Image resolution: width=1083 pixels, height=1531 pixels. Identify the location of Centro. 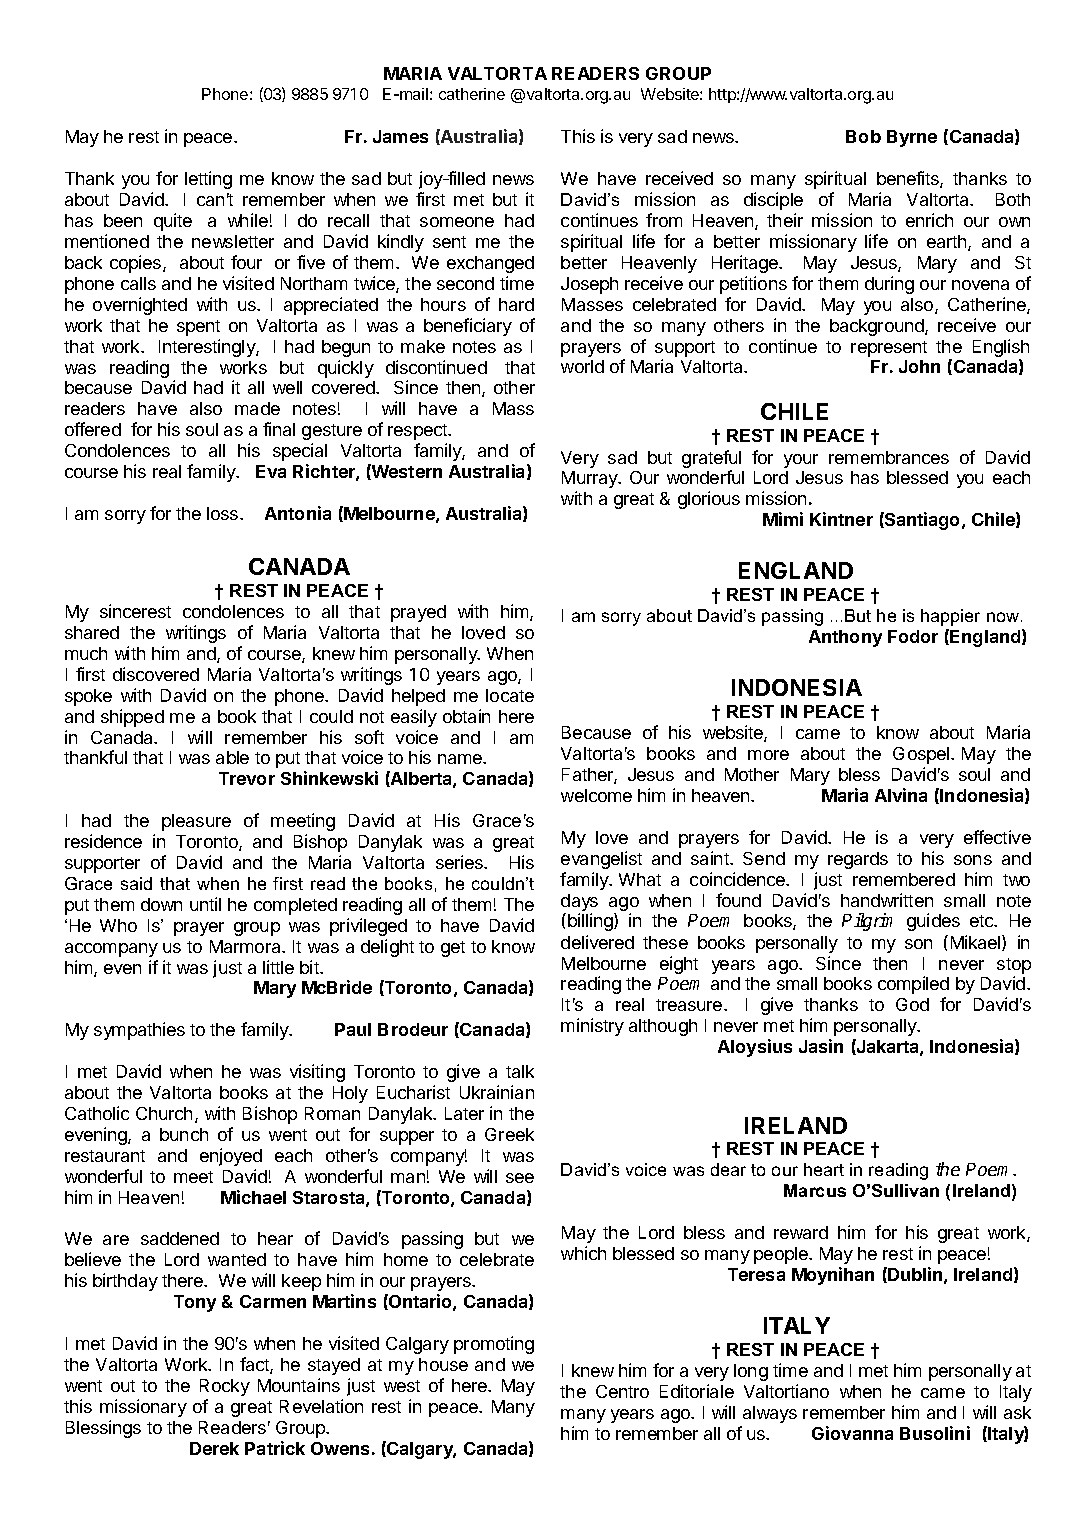
(622, 1391).
